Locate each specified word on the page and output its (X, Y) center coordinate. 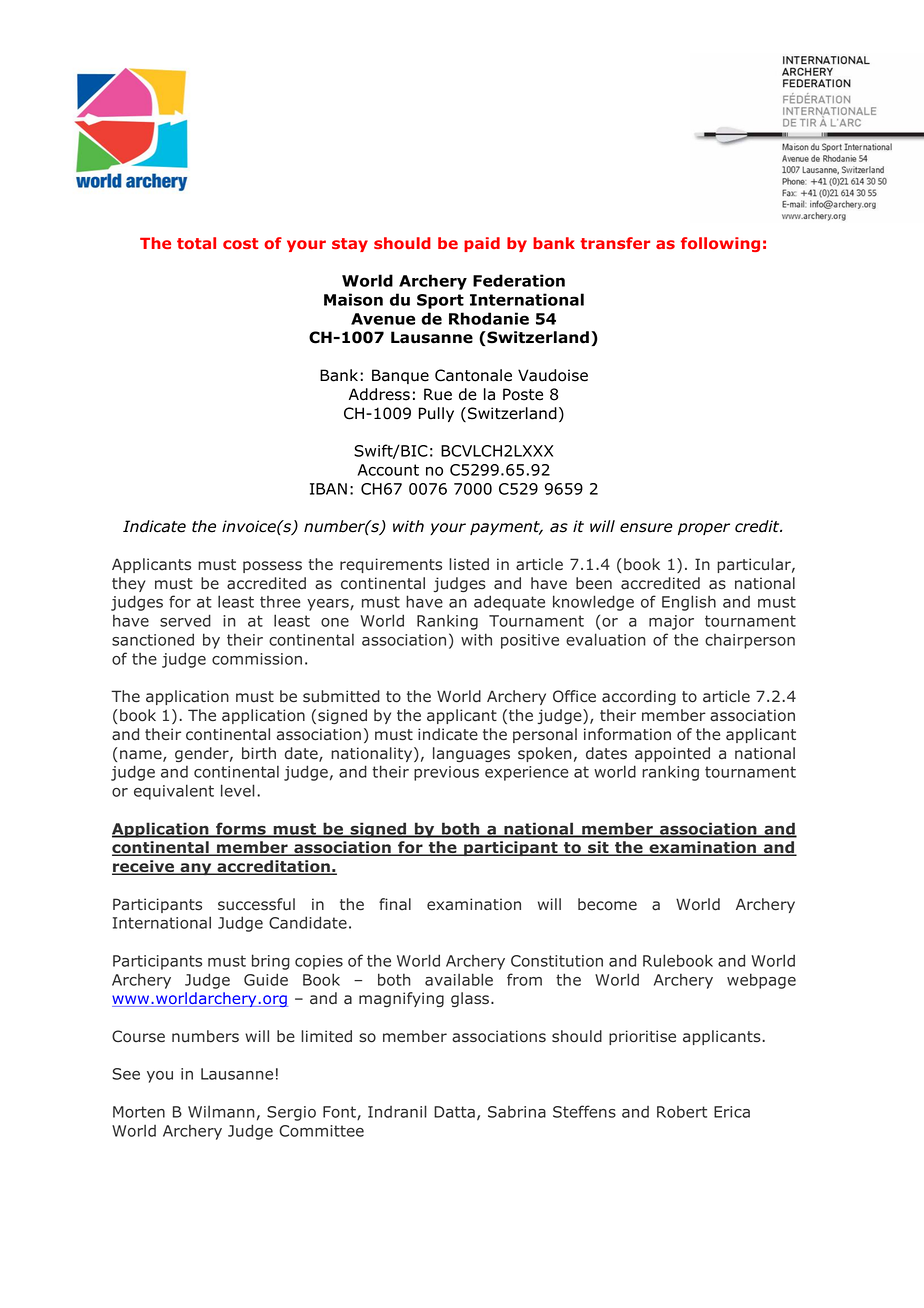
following (720, 244)
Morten (139, 1112)
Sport (440, 301)
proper (704, 529)
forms (241, 829)
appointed (672, 754)
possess (272, 567)
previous (446, 773)
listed (469, 564)
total (196, 243)
